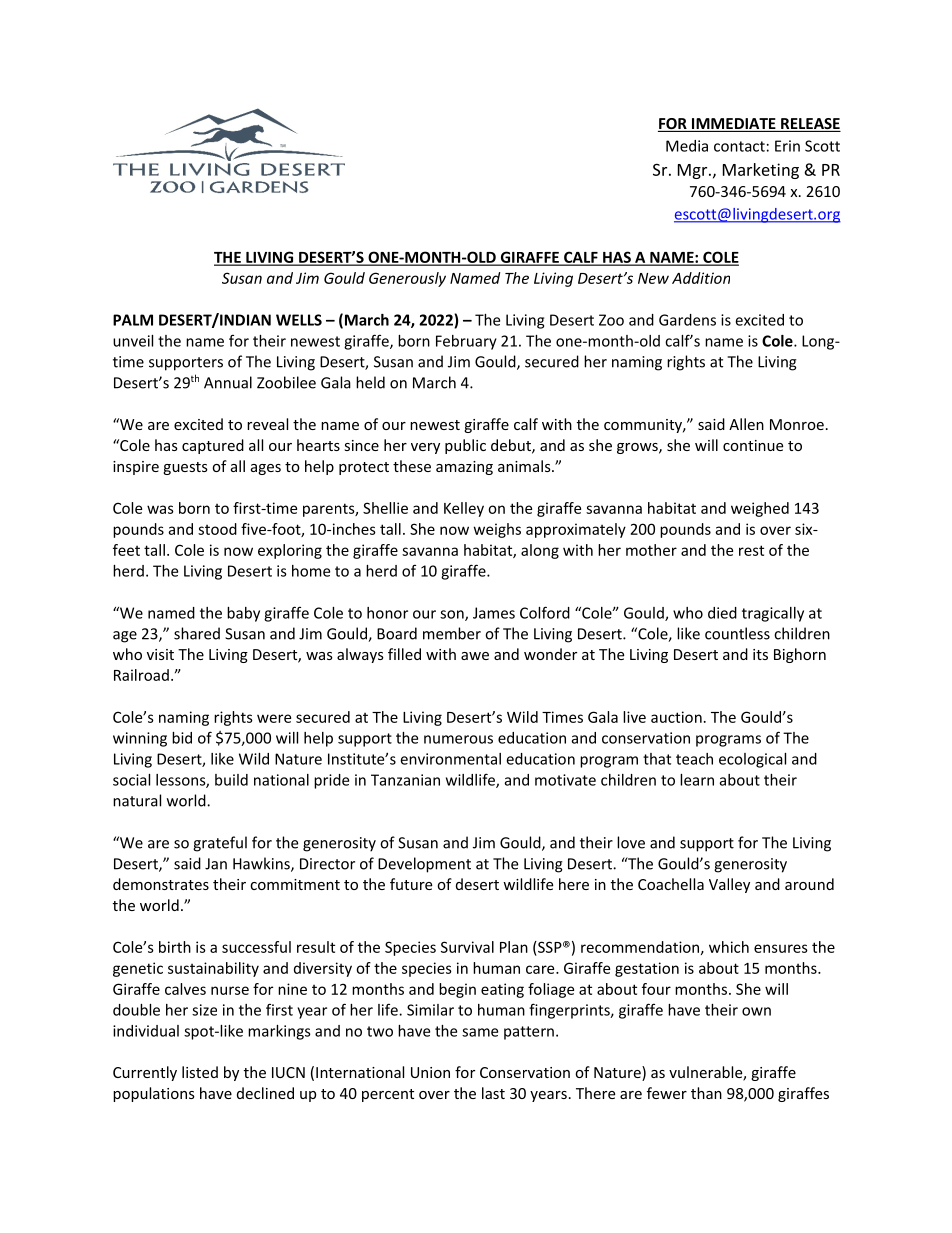 The height and width of the screenshot is (1233, 952). What do you see at coordinates (407, 279) in the screenshot?
I see `Generously` at bounding box center [407, 279].
